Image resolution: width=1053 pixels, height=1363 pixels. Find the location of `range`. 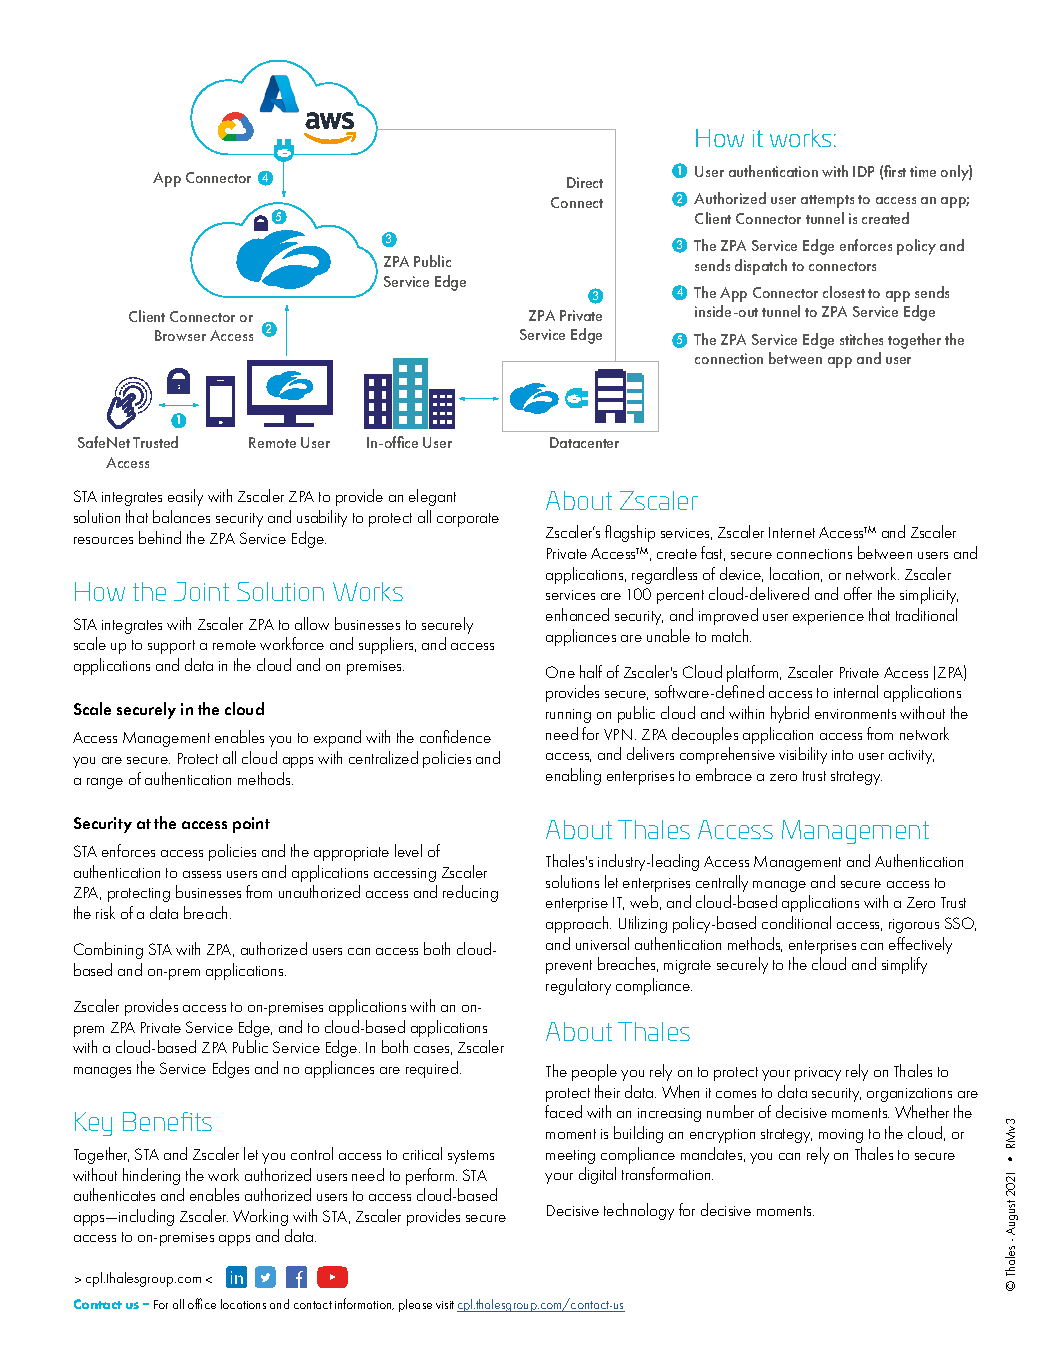

range is located at coordinates (105, 783).
